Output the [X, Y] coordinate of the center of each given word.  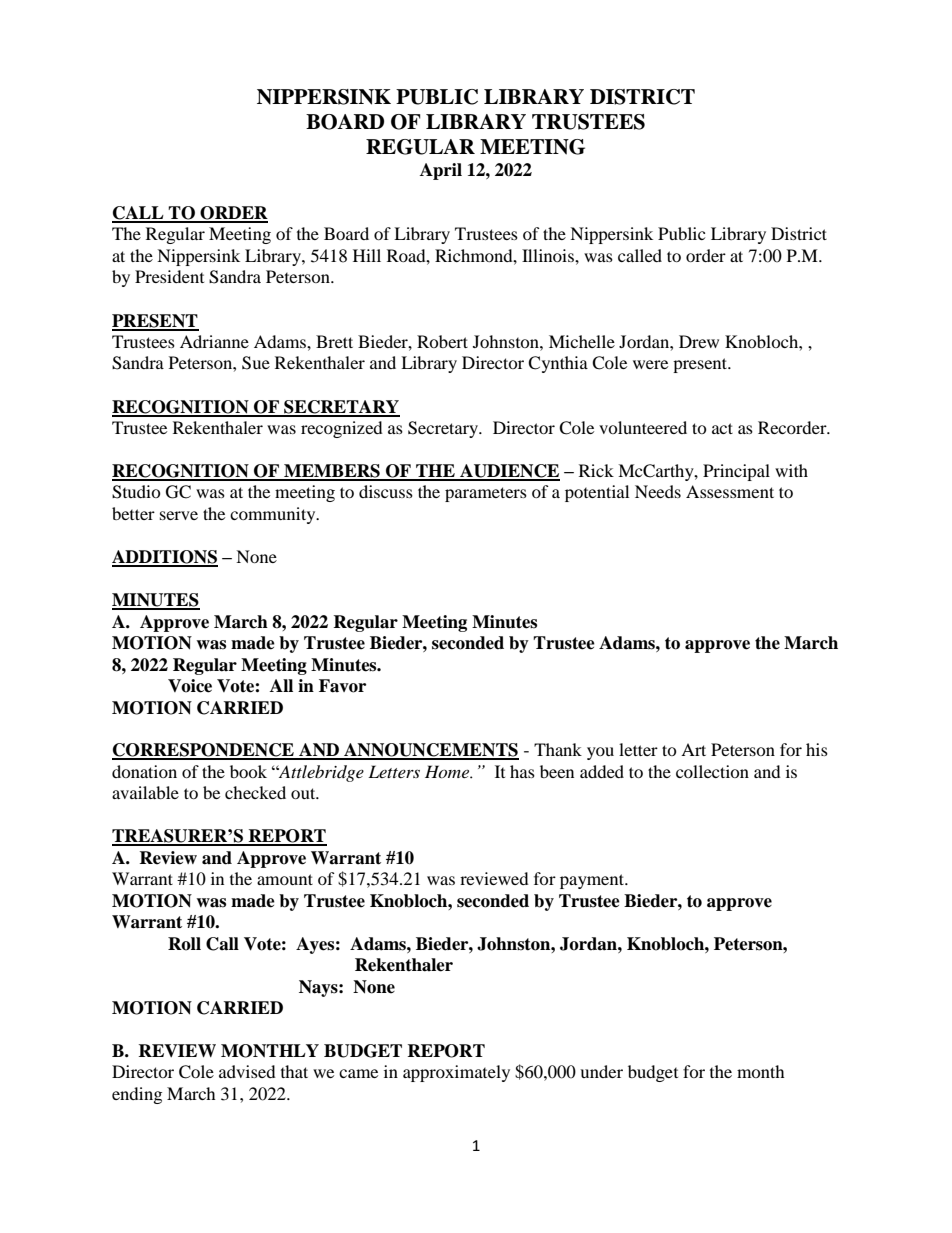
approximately [456, 1073]
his [817, 749]
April [441, 171]
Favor [342, 686]
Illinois [549, 255]
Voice [190, 686]
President [169, 276]
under [601, 1071]
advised [247, 1071]
